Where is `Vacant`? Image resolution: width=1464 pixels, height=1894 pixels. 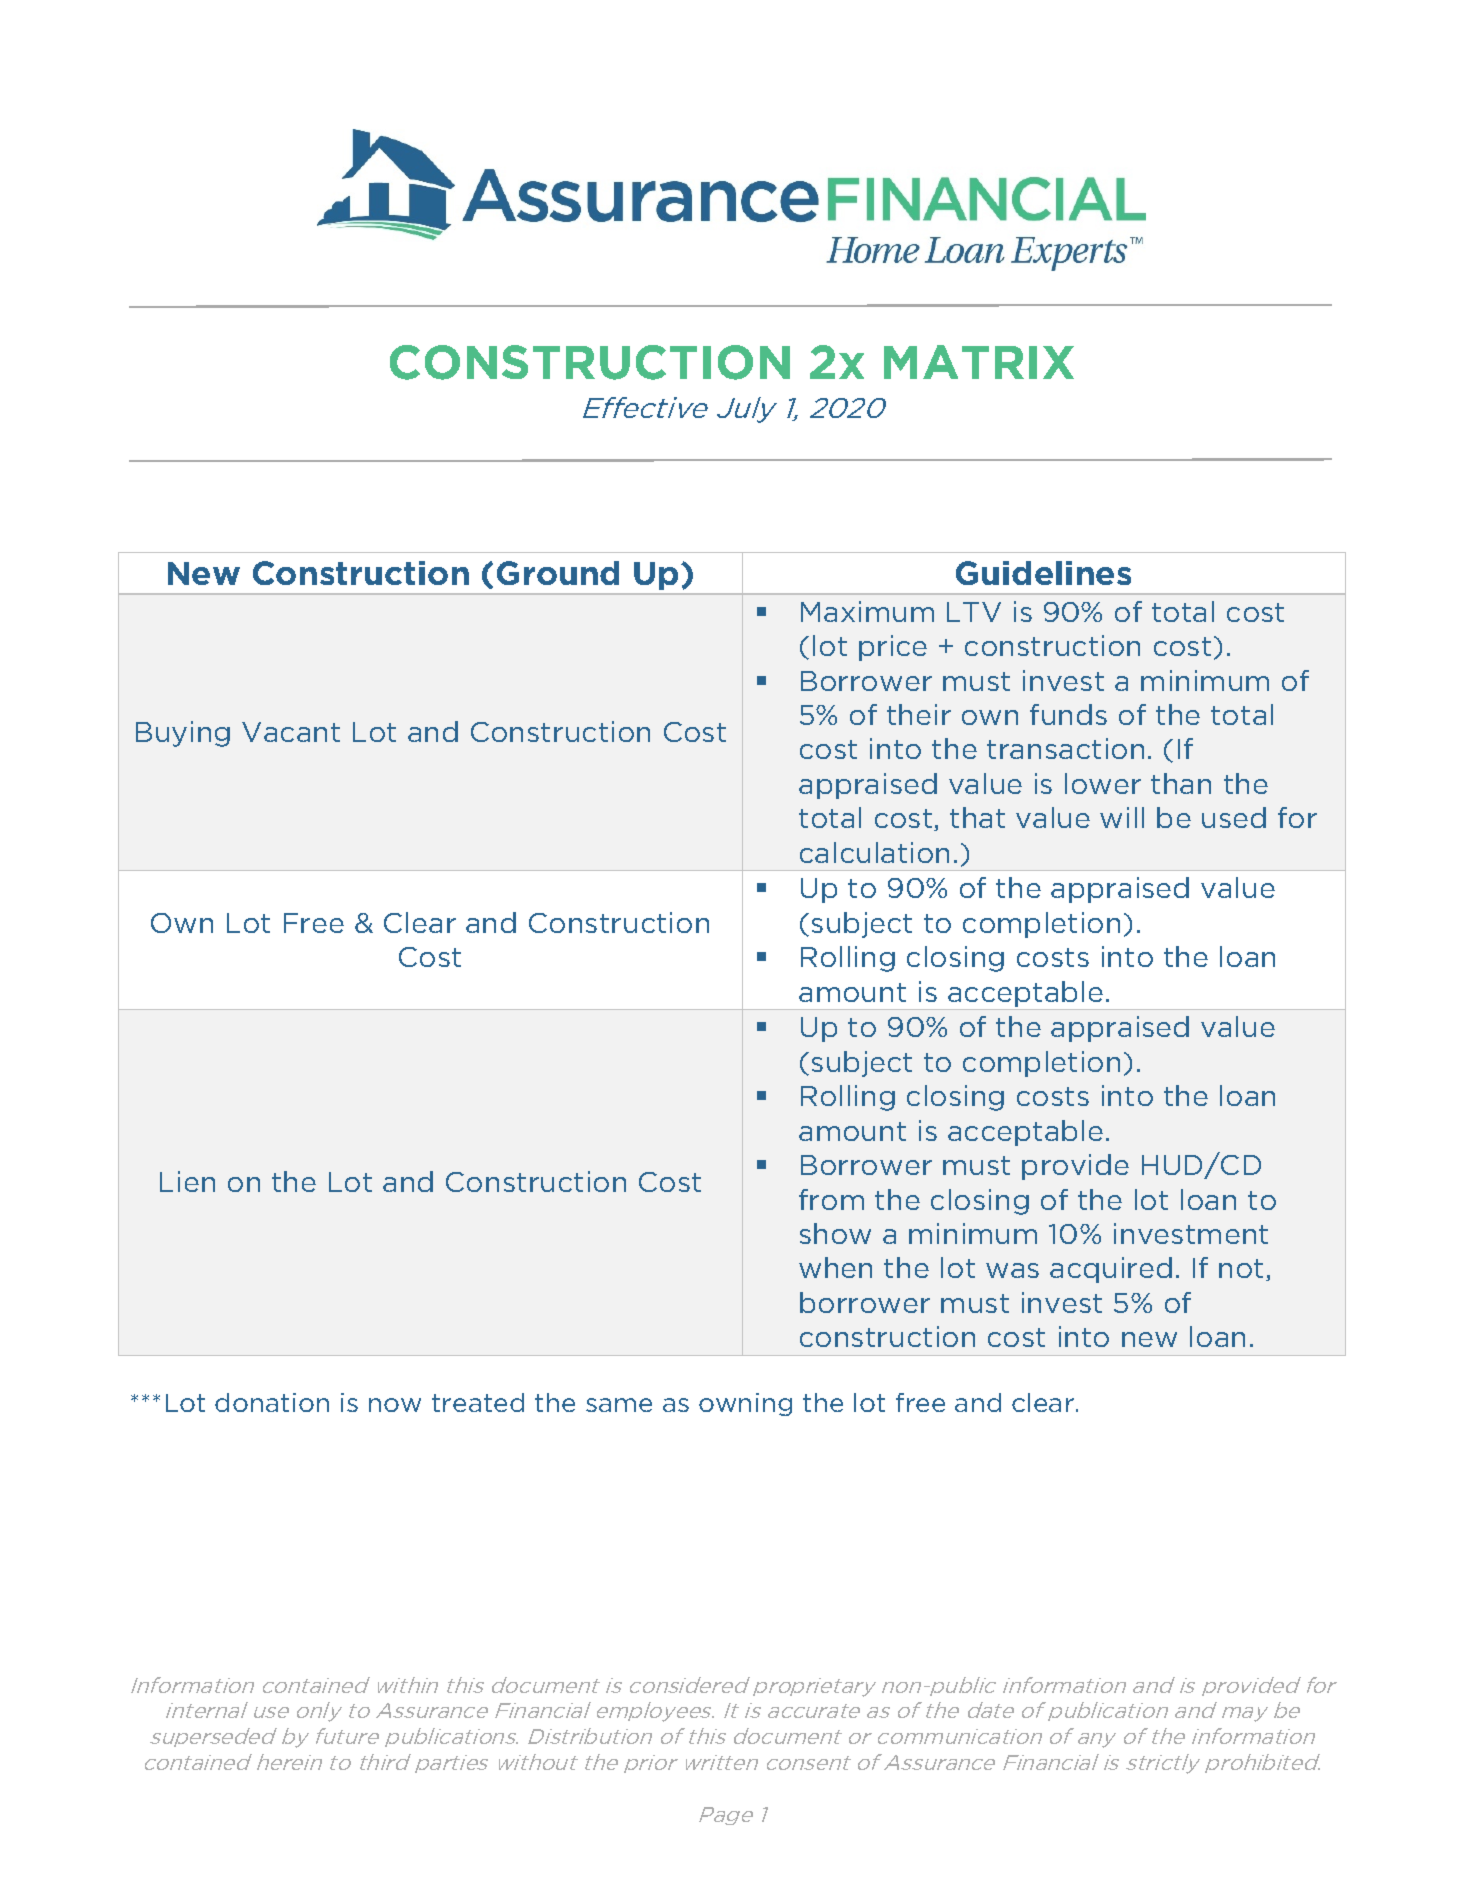 Vacant is located at coordinates (291, 732).
